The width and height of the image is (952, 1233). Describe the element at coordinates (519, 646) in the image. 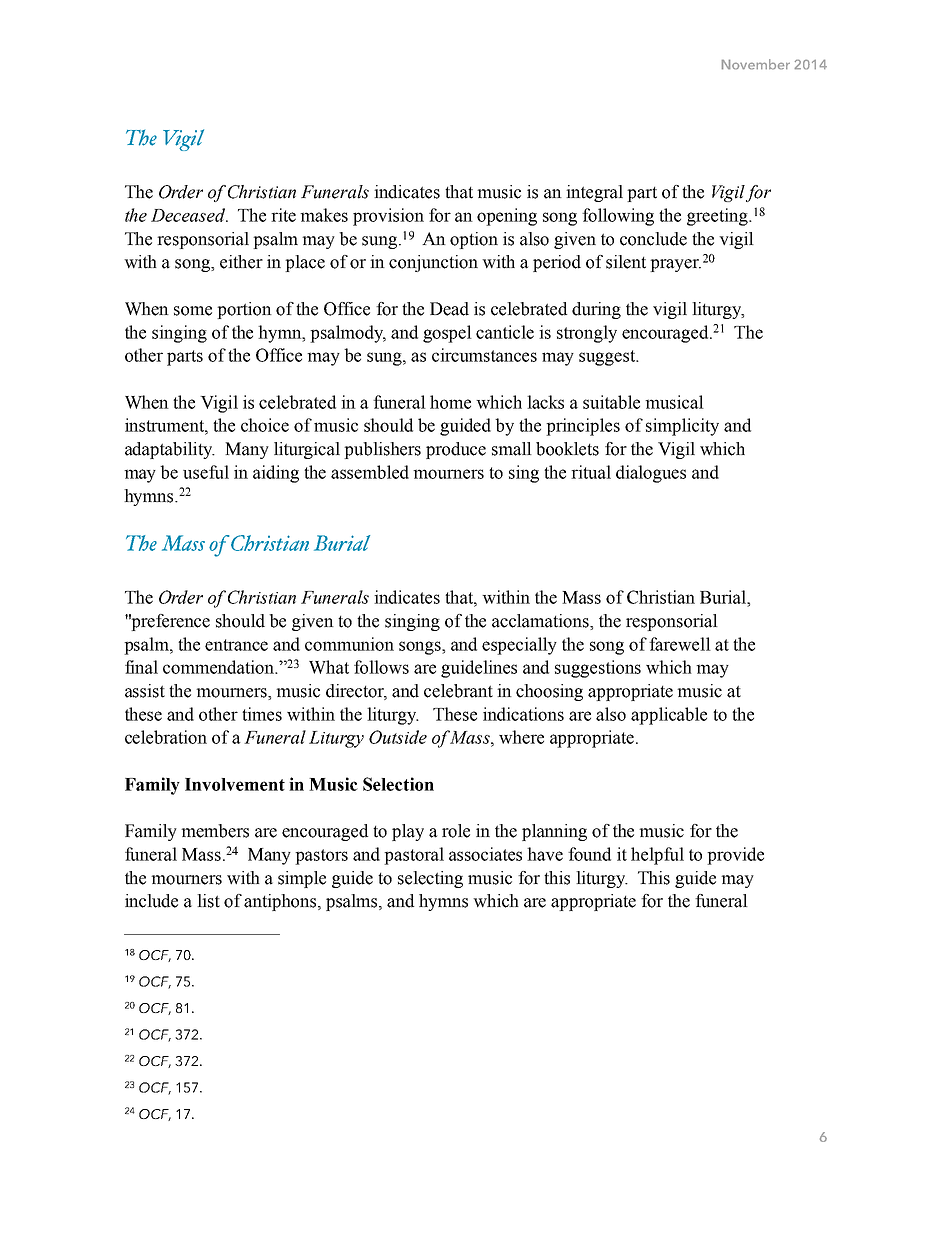

I see `especially` at that location.
